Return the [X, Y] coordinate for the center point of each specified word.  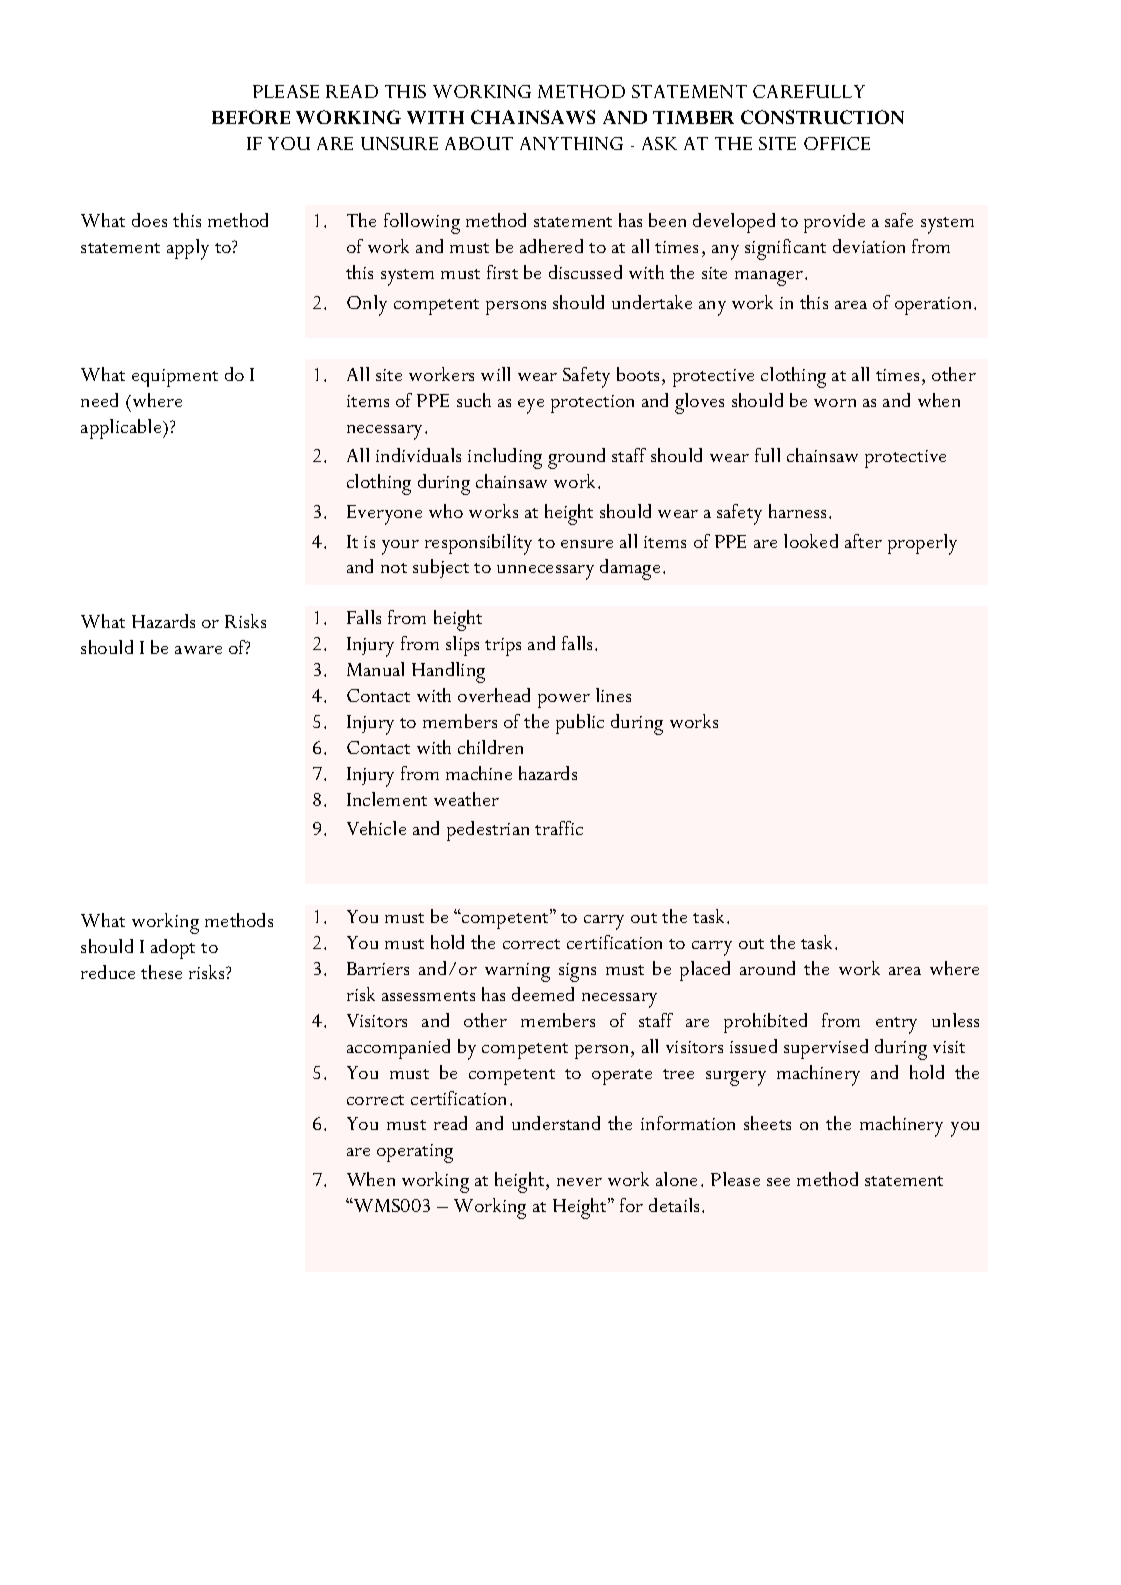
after [863, 541]
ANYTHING [571, 143]
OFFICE [837, 143]
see [778, 1182]
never [579, 1182]
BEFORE [251, 117]
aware [198, 650]
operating [415, 1153]
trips [503, 647]
